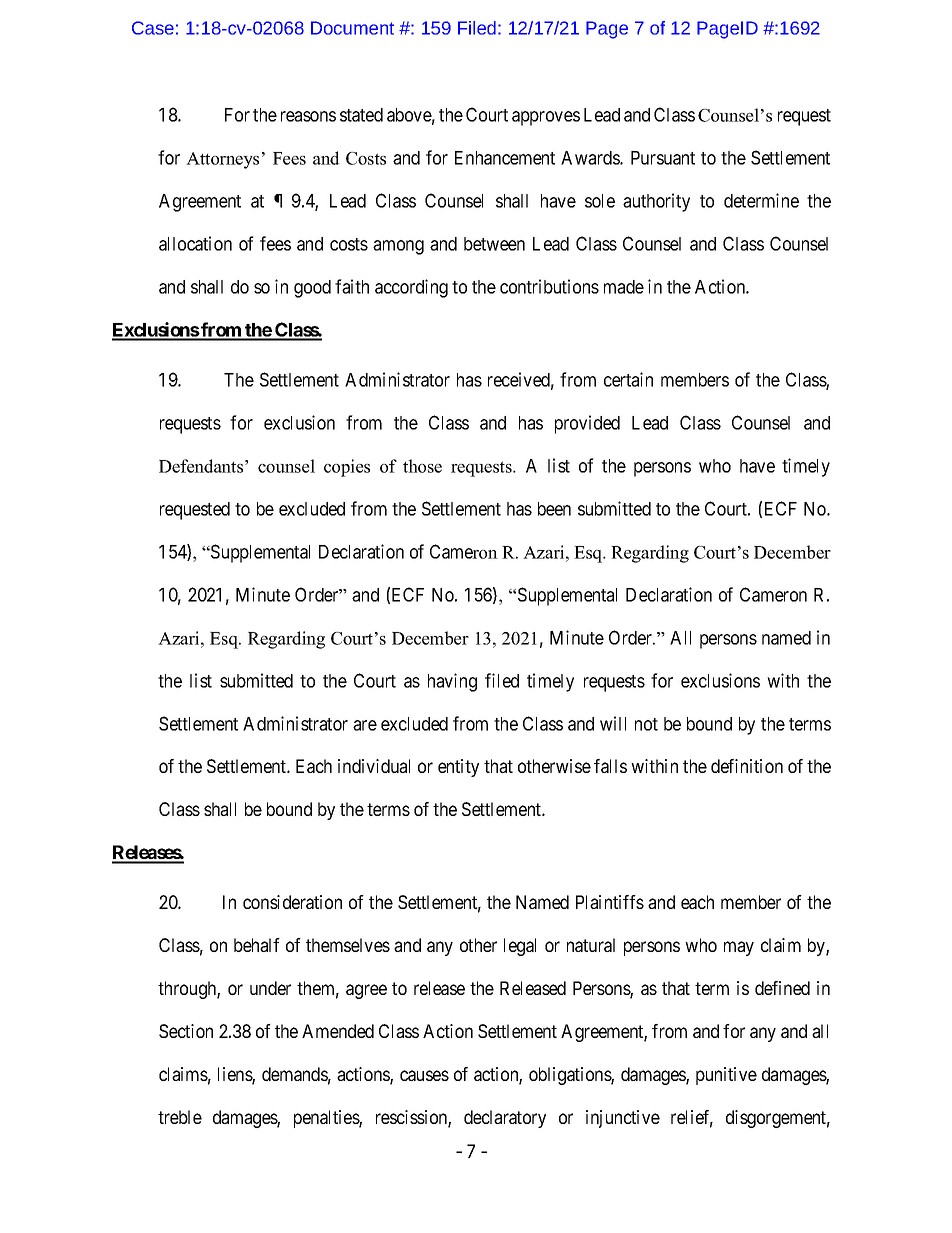 The image size is (952, 1233). Describe the element at coordinates (180, 1117) in the image. I see `treble` at that location.
